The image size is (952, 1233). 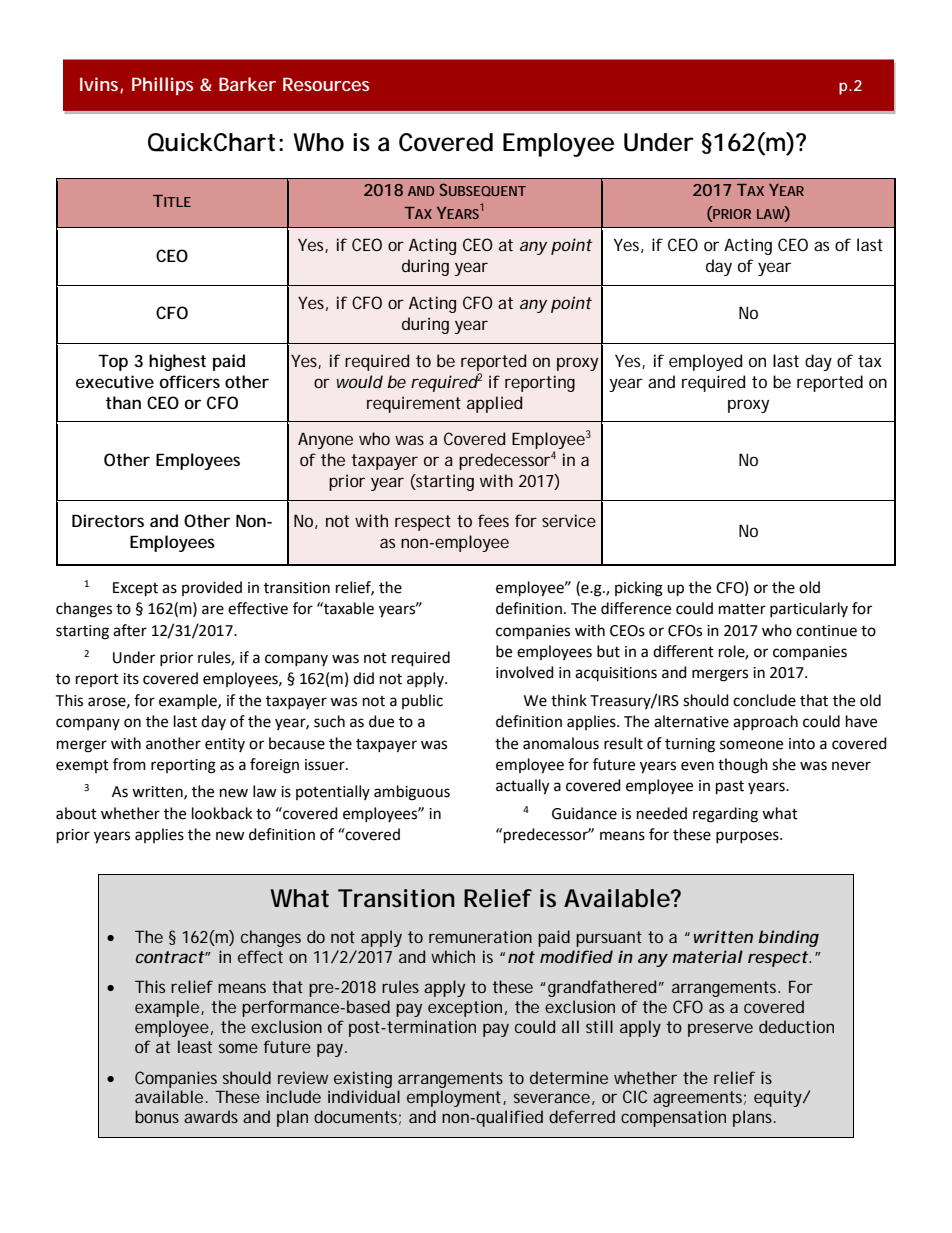 What do you see at coordinates (326, 84) in the screenshot?
I see `Resources` at bounding box center [326, 84].
